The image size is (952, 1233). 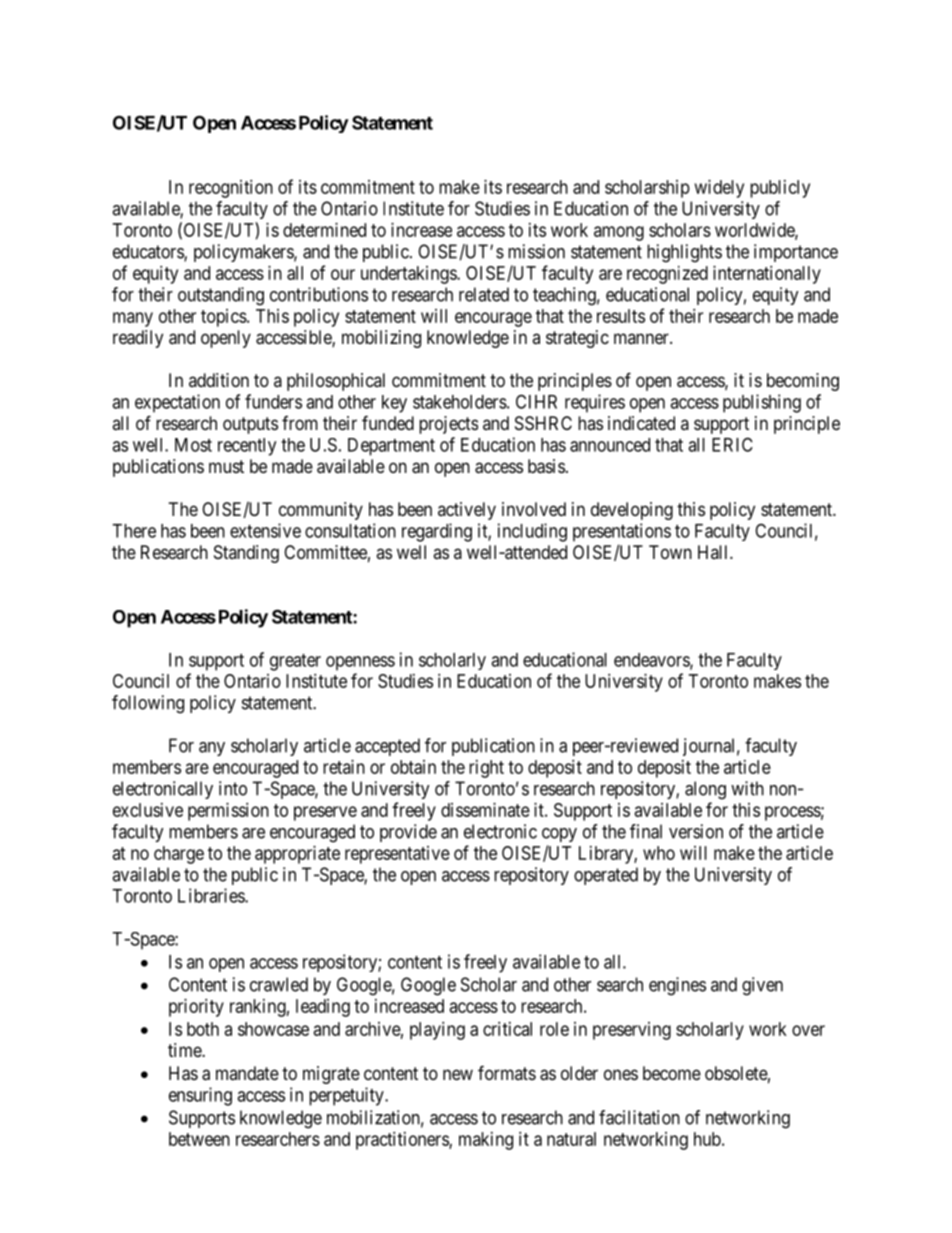 What do you see at coordinates (696, 831) in the screenshot?
I see `version` at bounding box center [696, 831].
